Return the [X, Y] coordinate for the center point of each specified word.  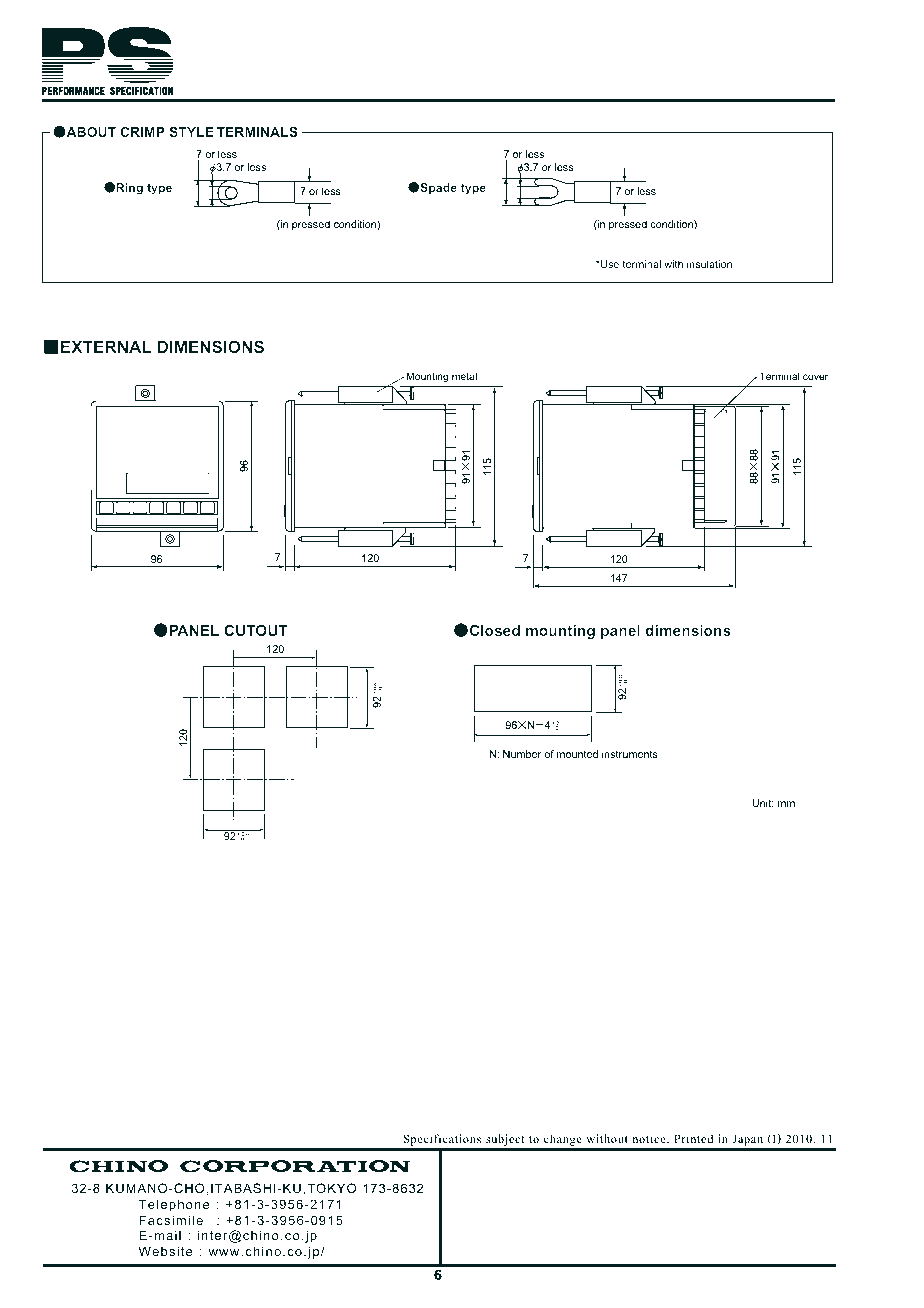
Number [522, 754]
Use [609, 264]
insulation [709, 264]
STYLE [192, 132]
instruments [630, 754]
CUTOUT [256, 630]
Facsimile [171, 1220]
